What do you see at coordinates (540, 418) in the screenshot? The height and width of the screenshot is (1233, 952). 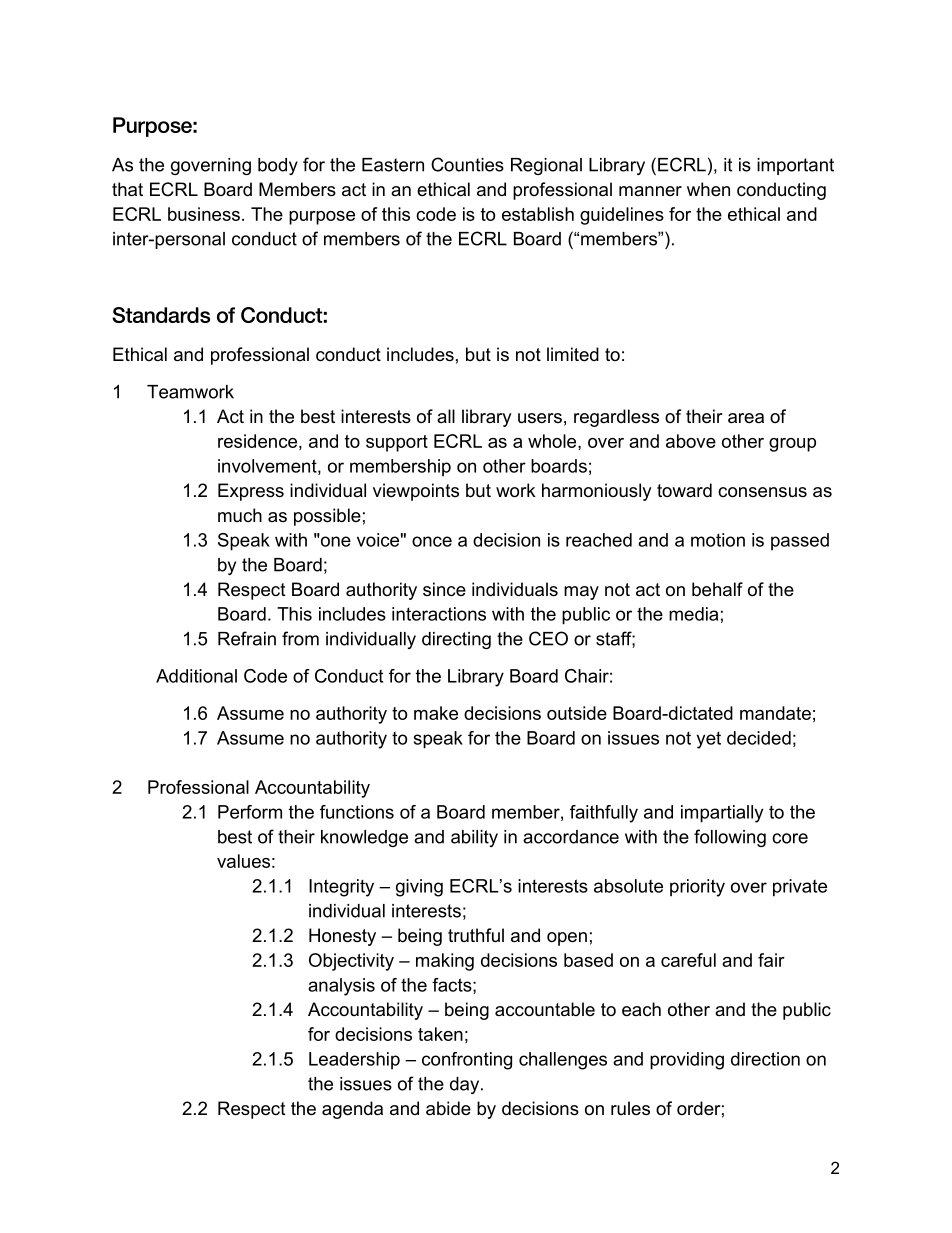 I see `users` at bounding box center [540, 418].
